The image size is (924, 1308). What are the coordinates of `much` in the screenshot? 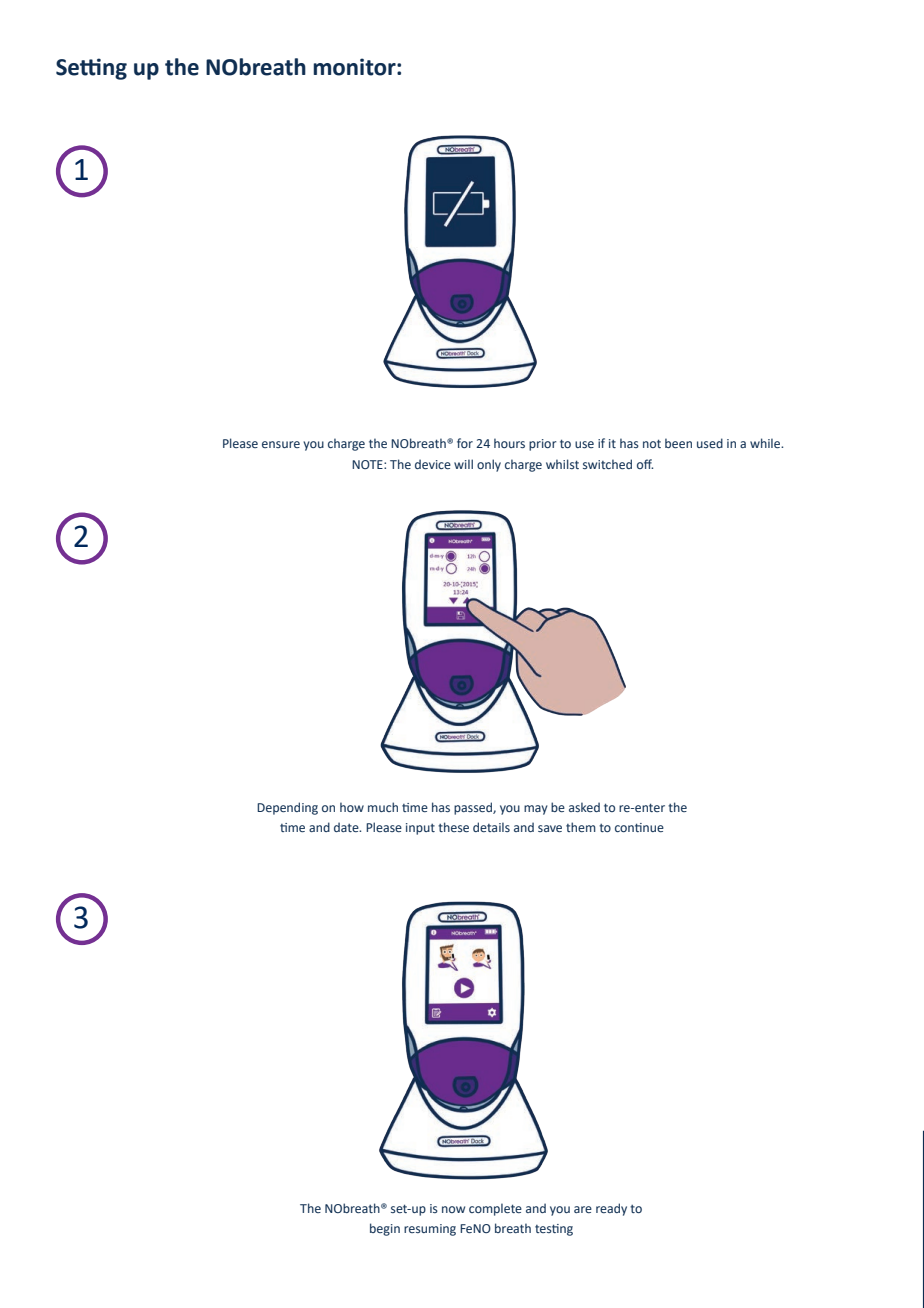 It's located at (383, 807).
